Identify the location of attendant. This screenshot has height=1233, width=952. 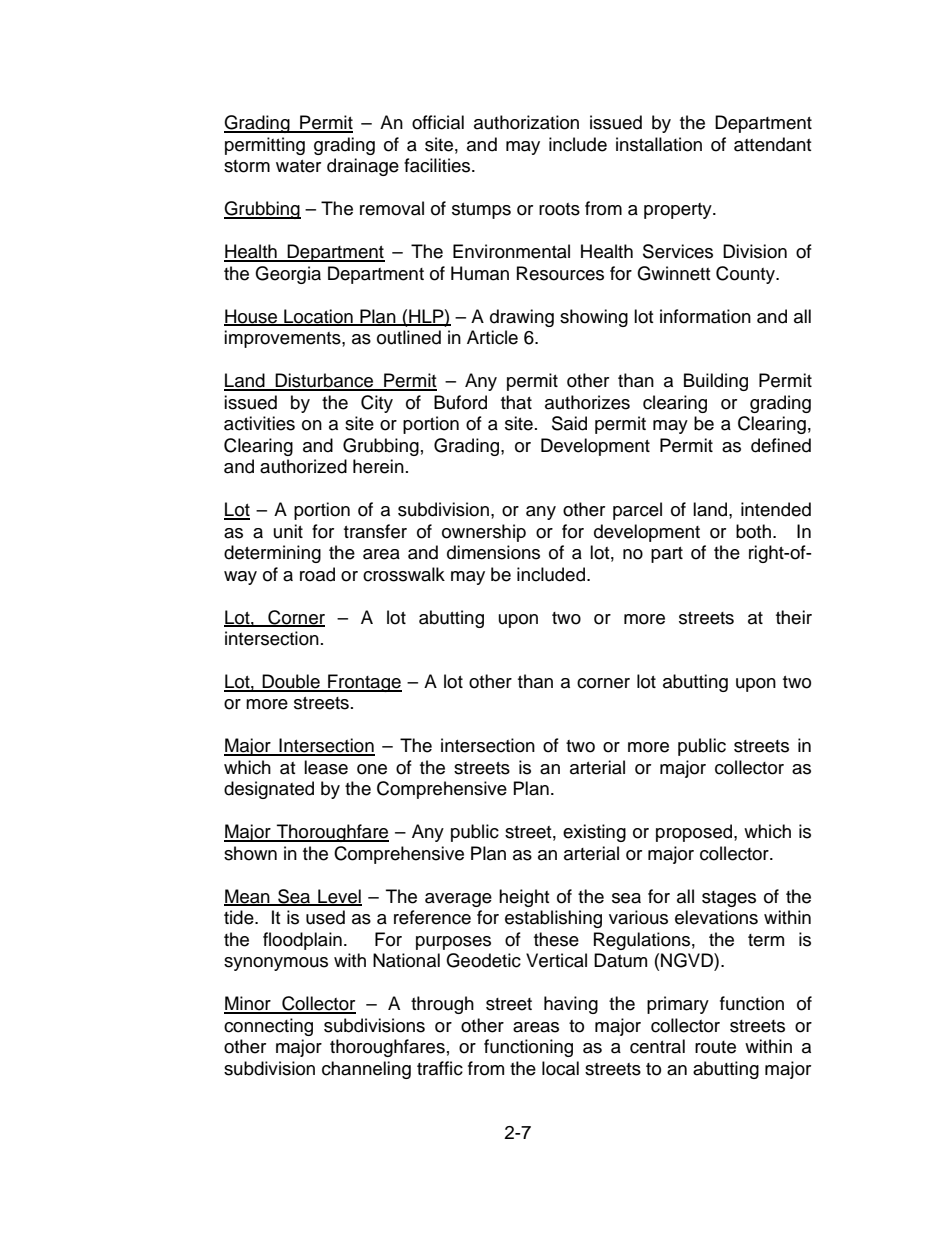
(772, 144).
